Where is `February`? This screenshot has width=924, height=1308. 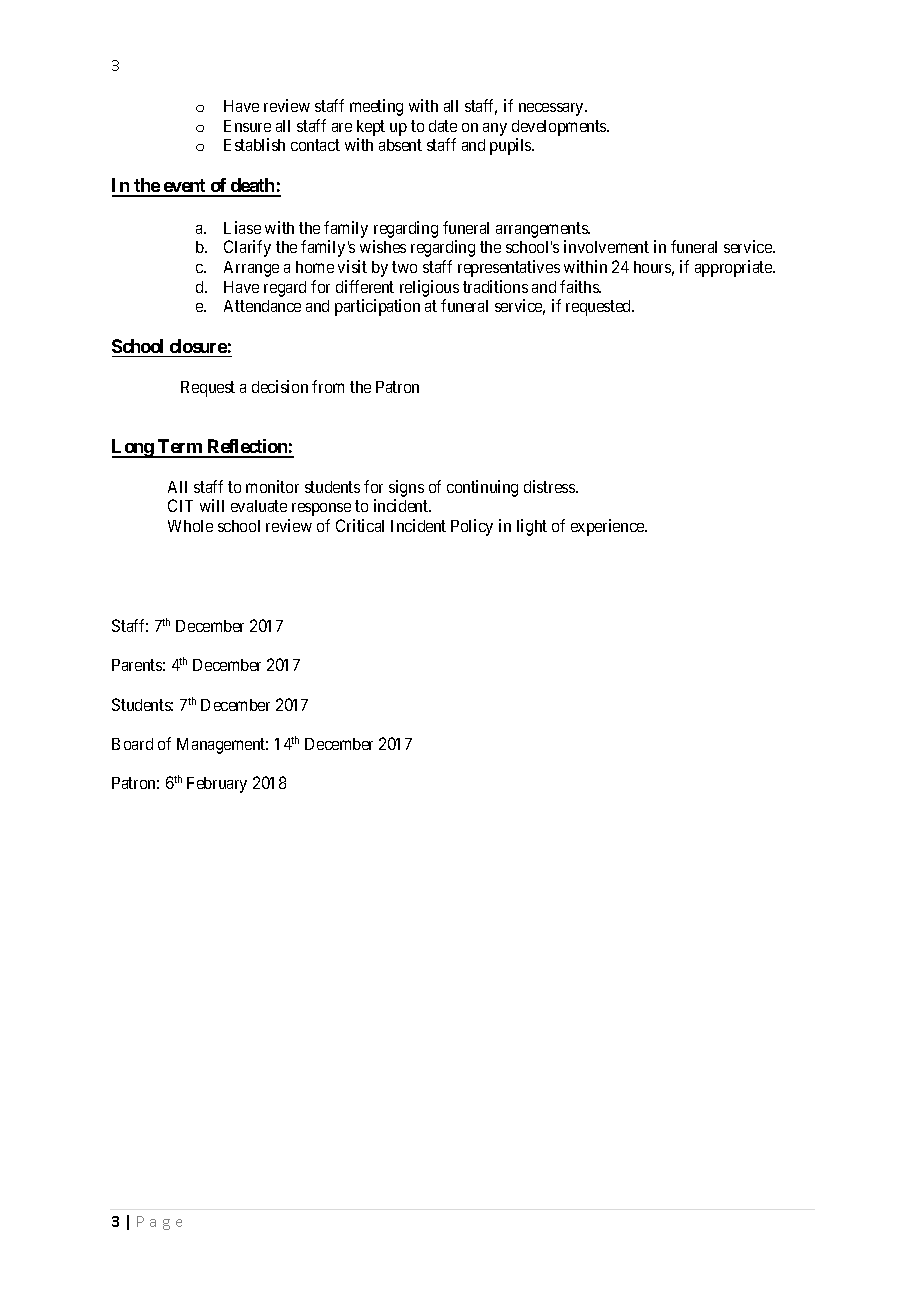 February is located at coordinates (217, 785).
